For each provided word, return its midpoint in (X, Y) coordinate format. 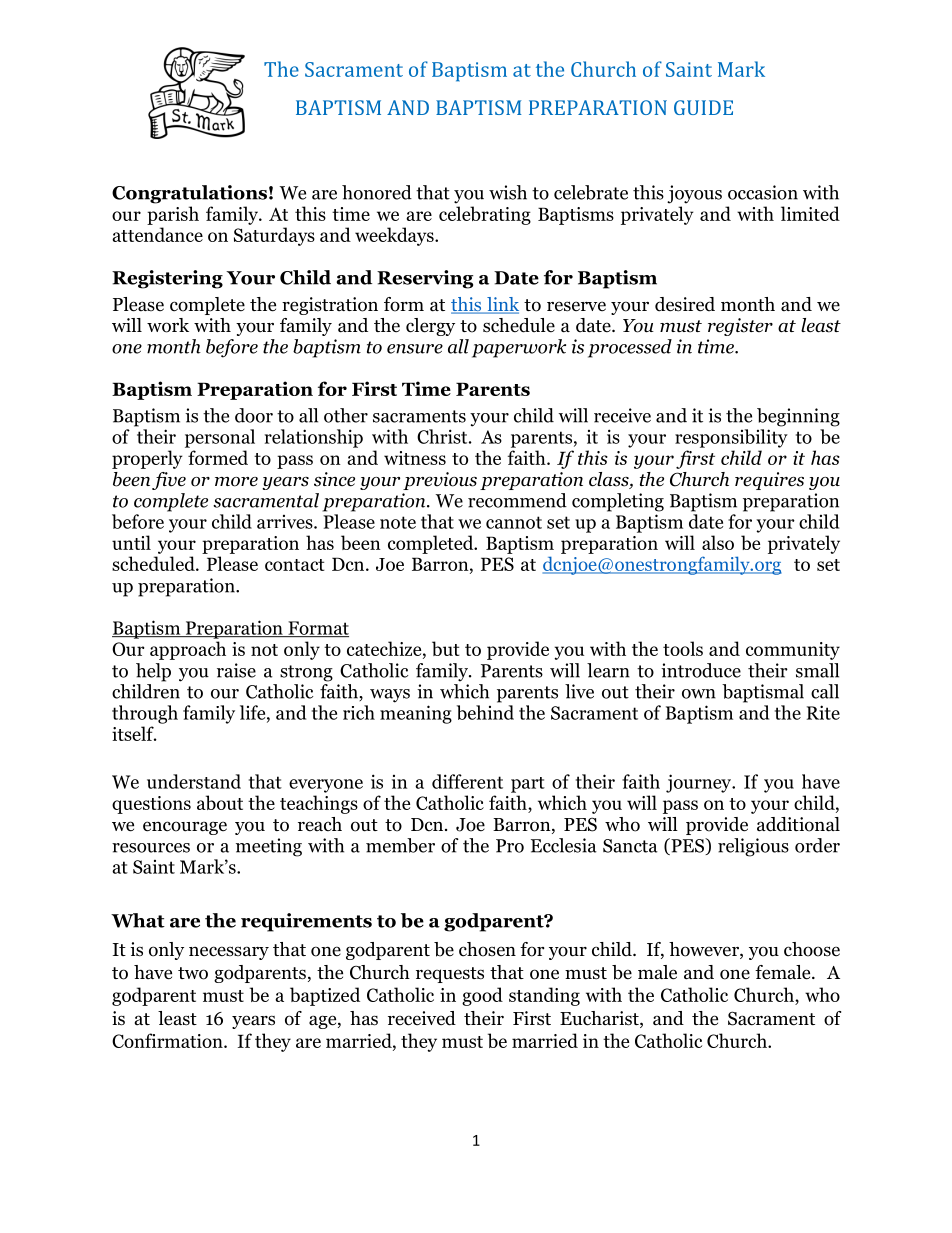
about (220, 802)
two (193, 973)
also (718, 542)
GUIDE (703, 107)
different (467, 781)
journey (700, 783)
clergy (430, 327)
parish (173, 215)
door (254, 415)
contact (295, 565)
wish (508, 192)
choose (812, 949)
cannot (514, 522)
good (482, 996)
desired (685, 304)
